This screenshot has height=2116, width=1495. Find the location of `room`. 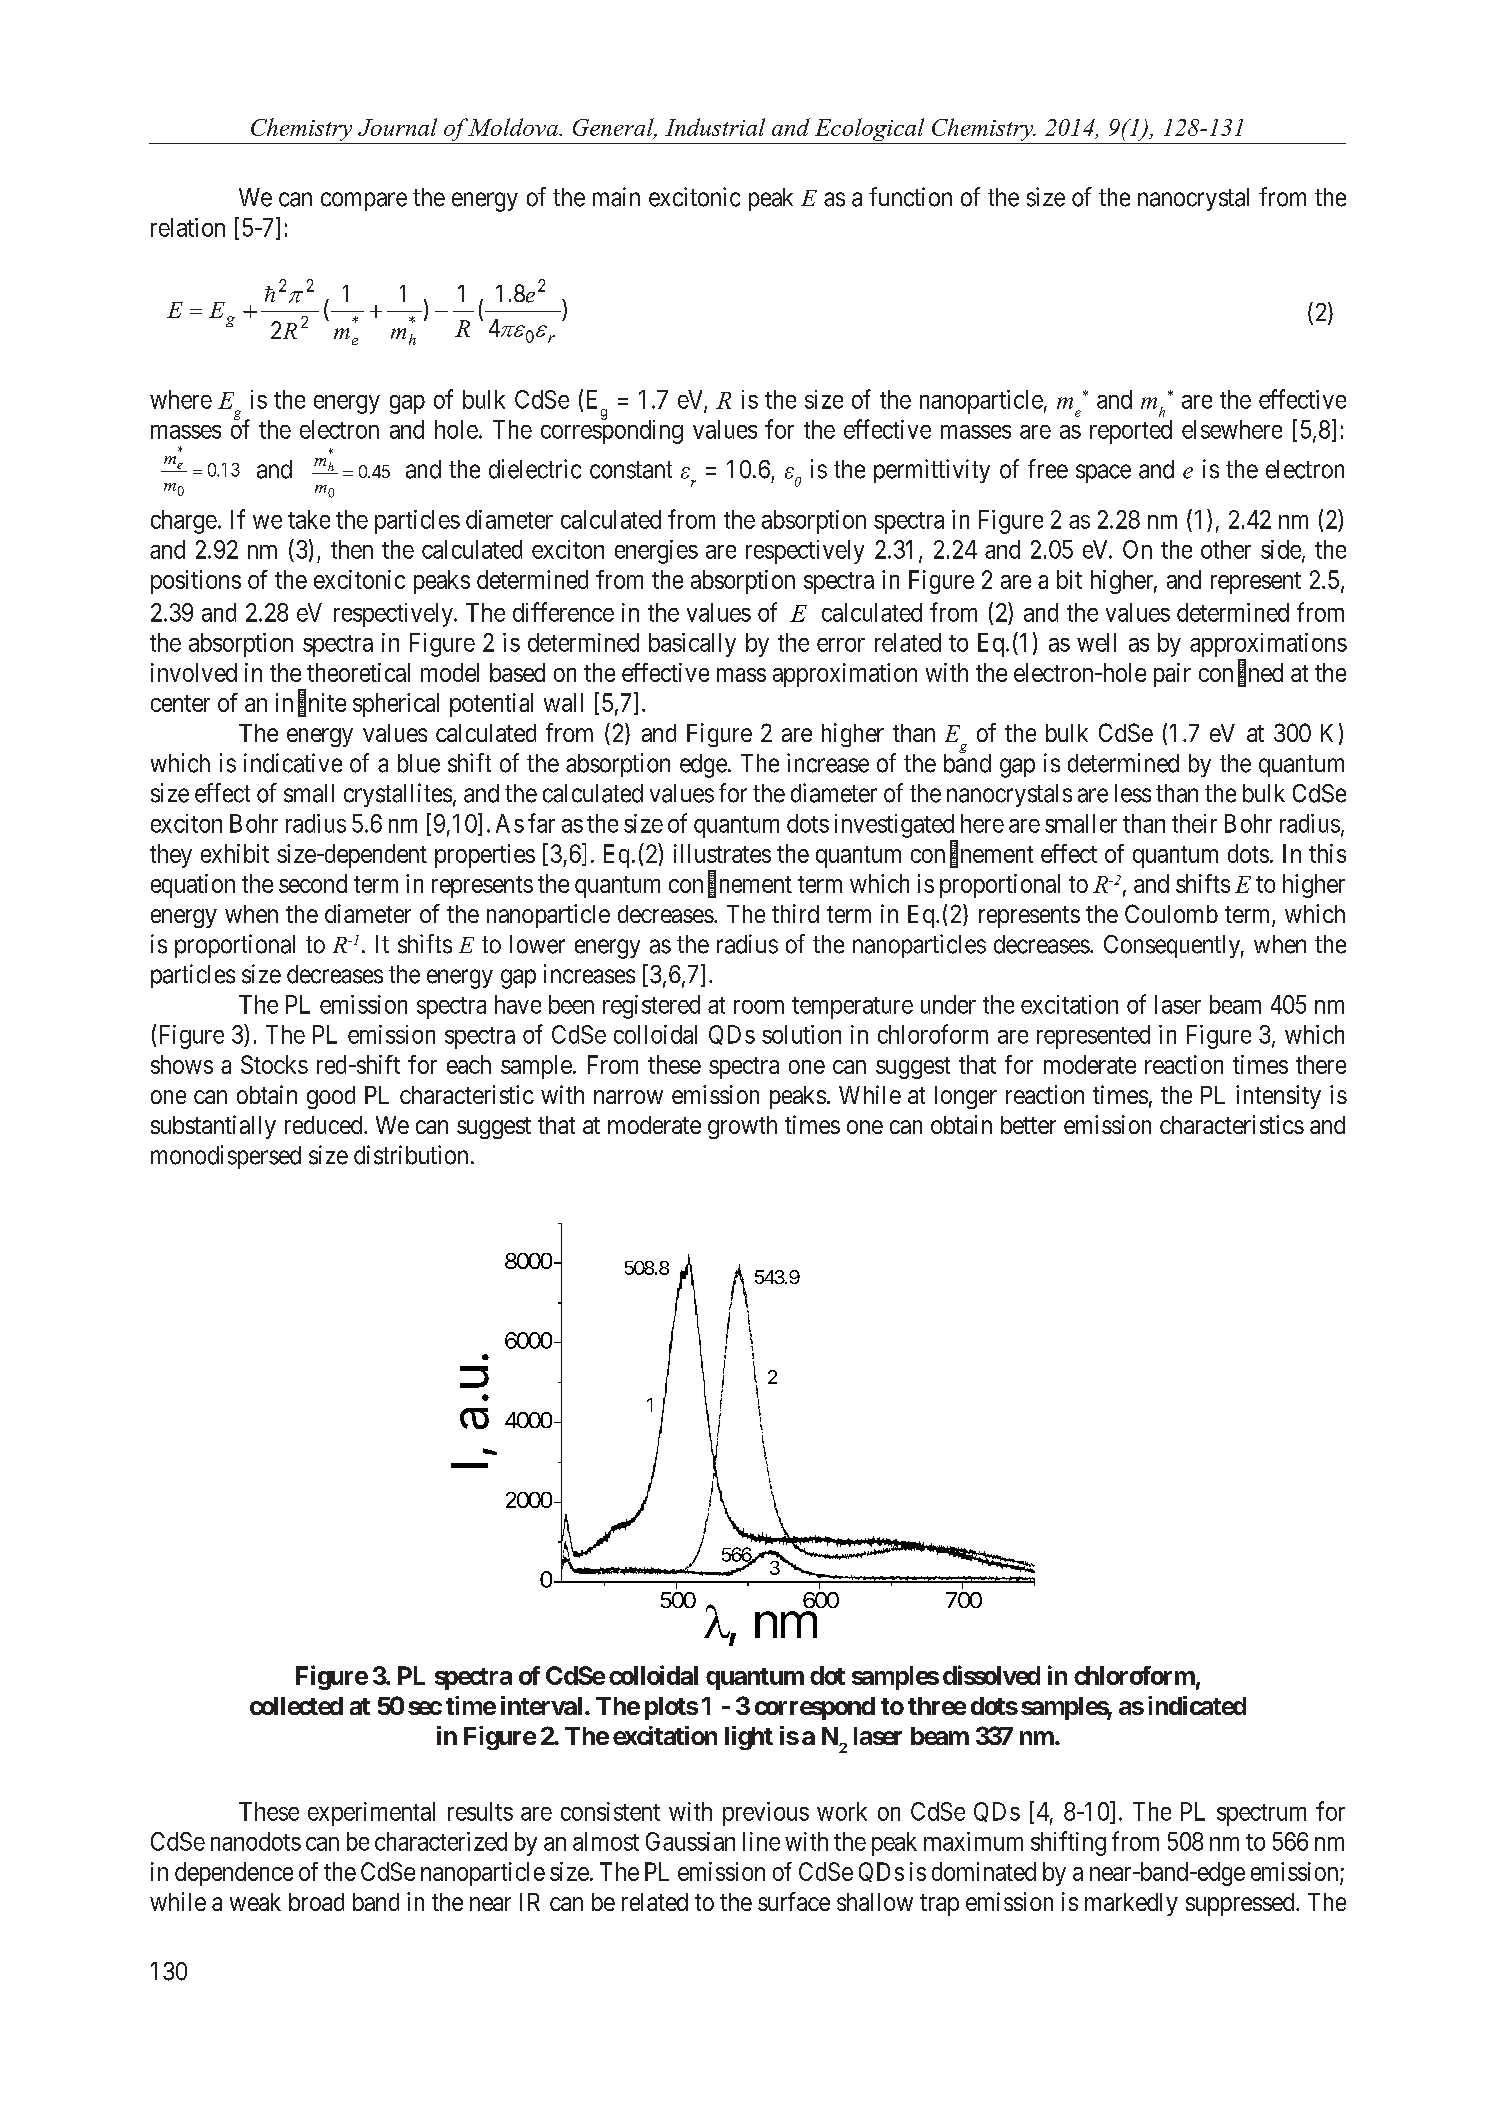

room is located at coordinates (759, 1007).
